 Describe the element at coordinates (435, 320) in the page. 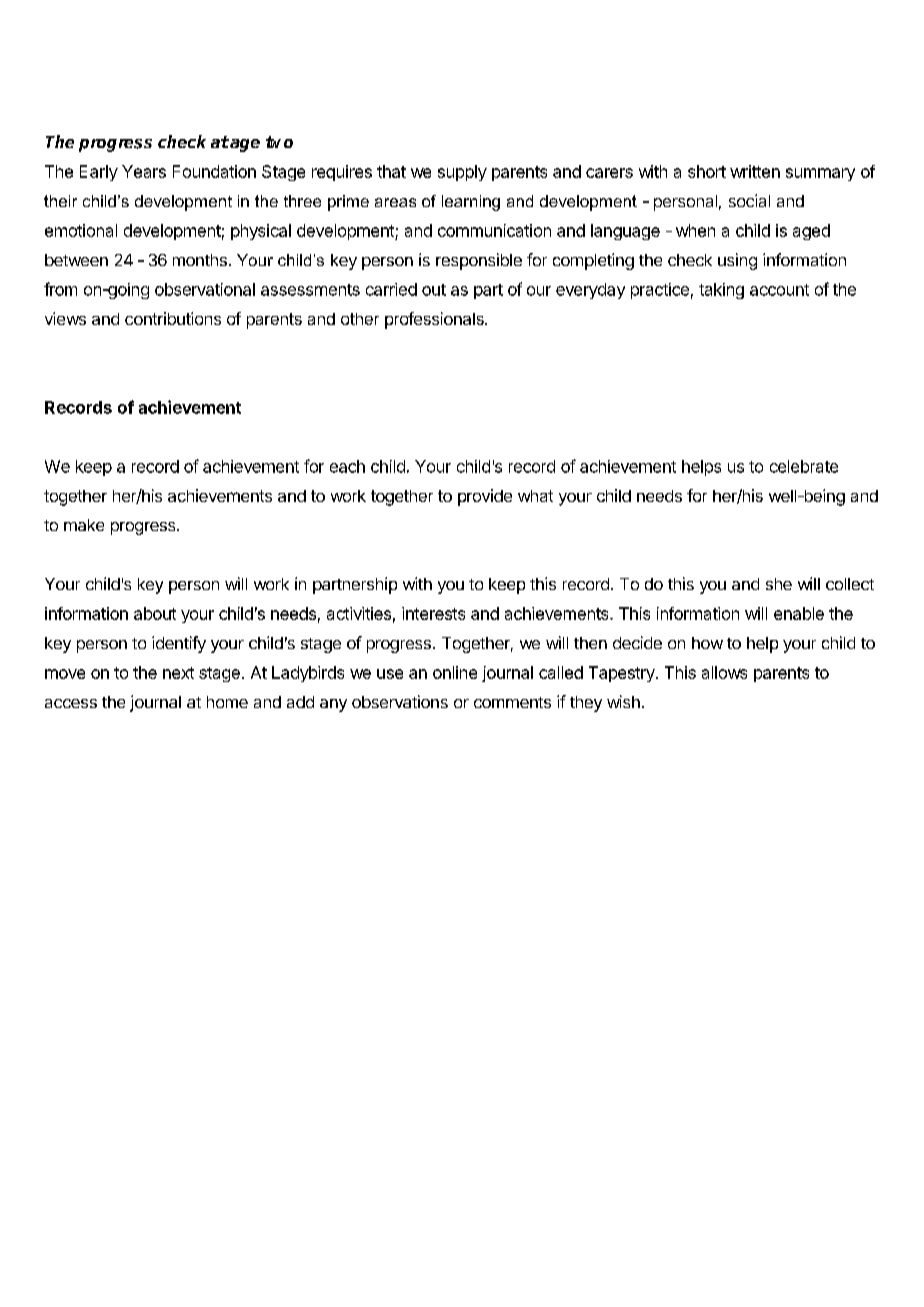

I see `professionals` at that location.
